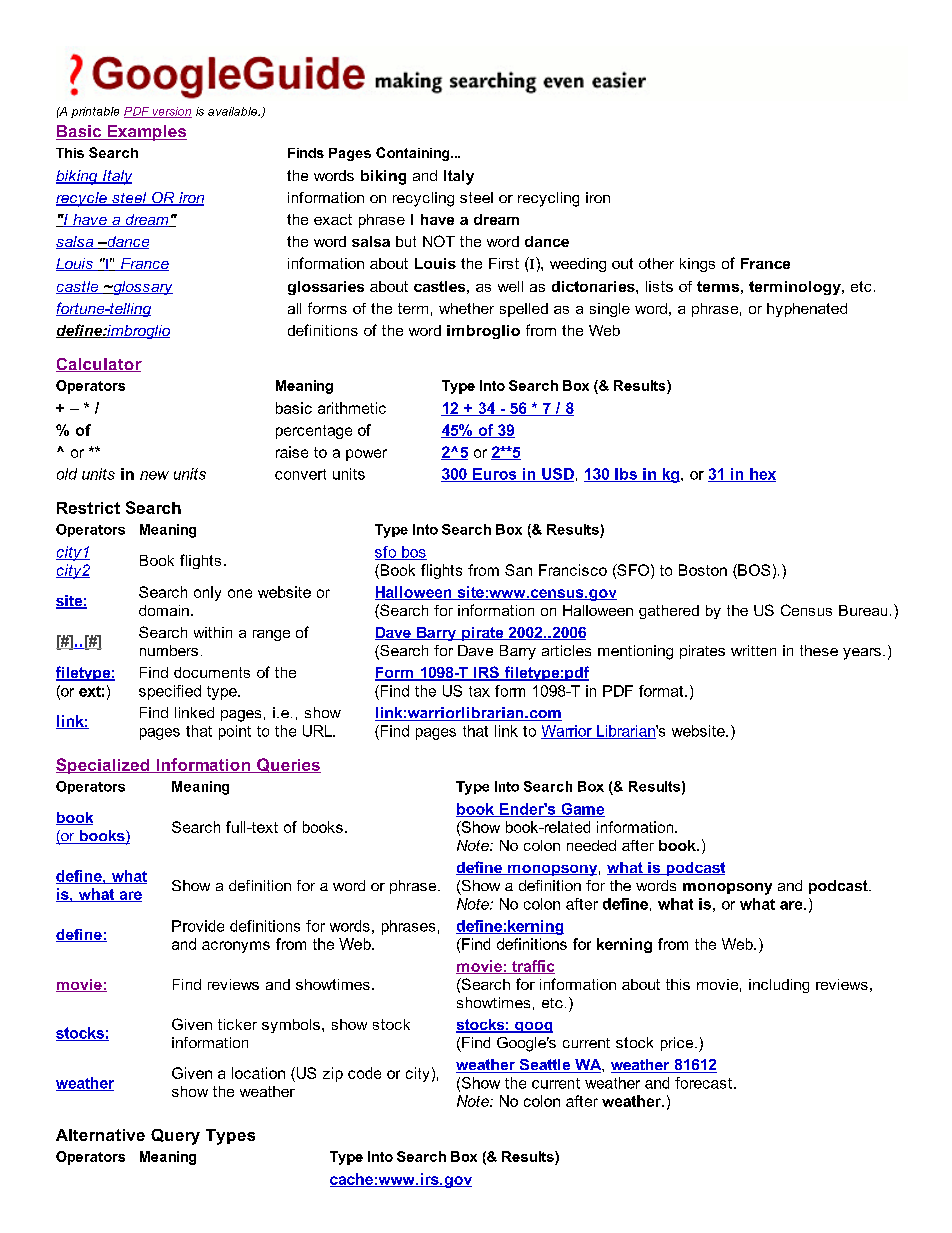 The width and height of the document is (952, 1233). I want to click on traffic, so click(532, 967).
